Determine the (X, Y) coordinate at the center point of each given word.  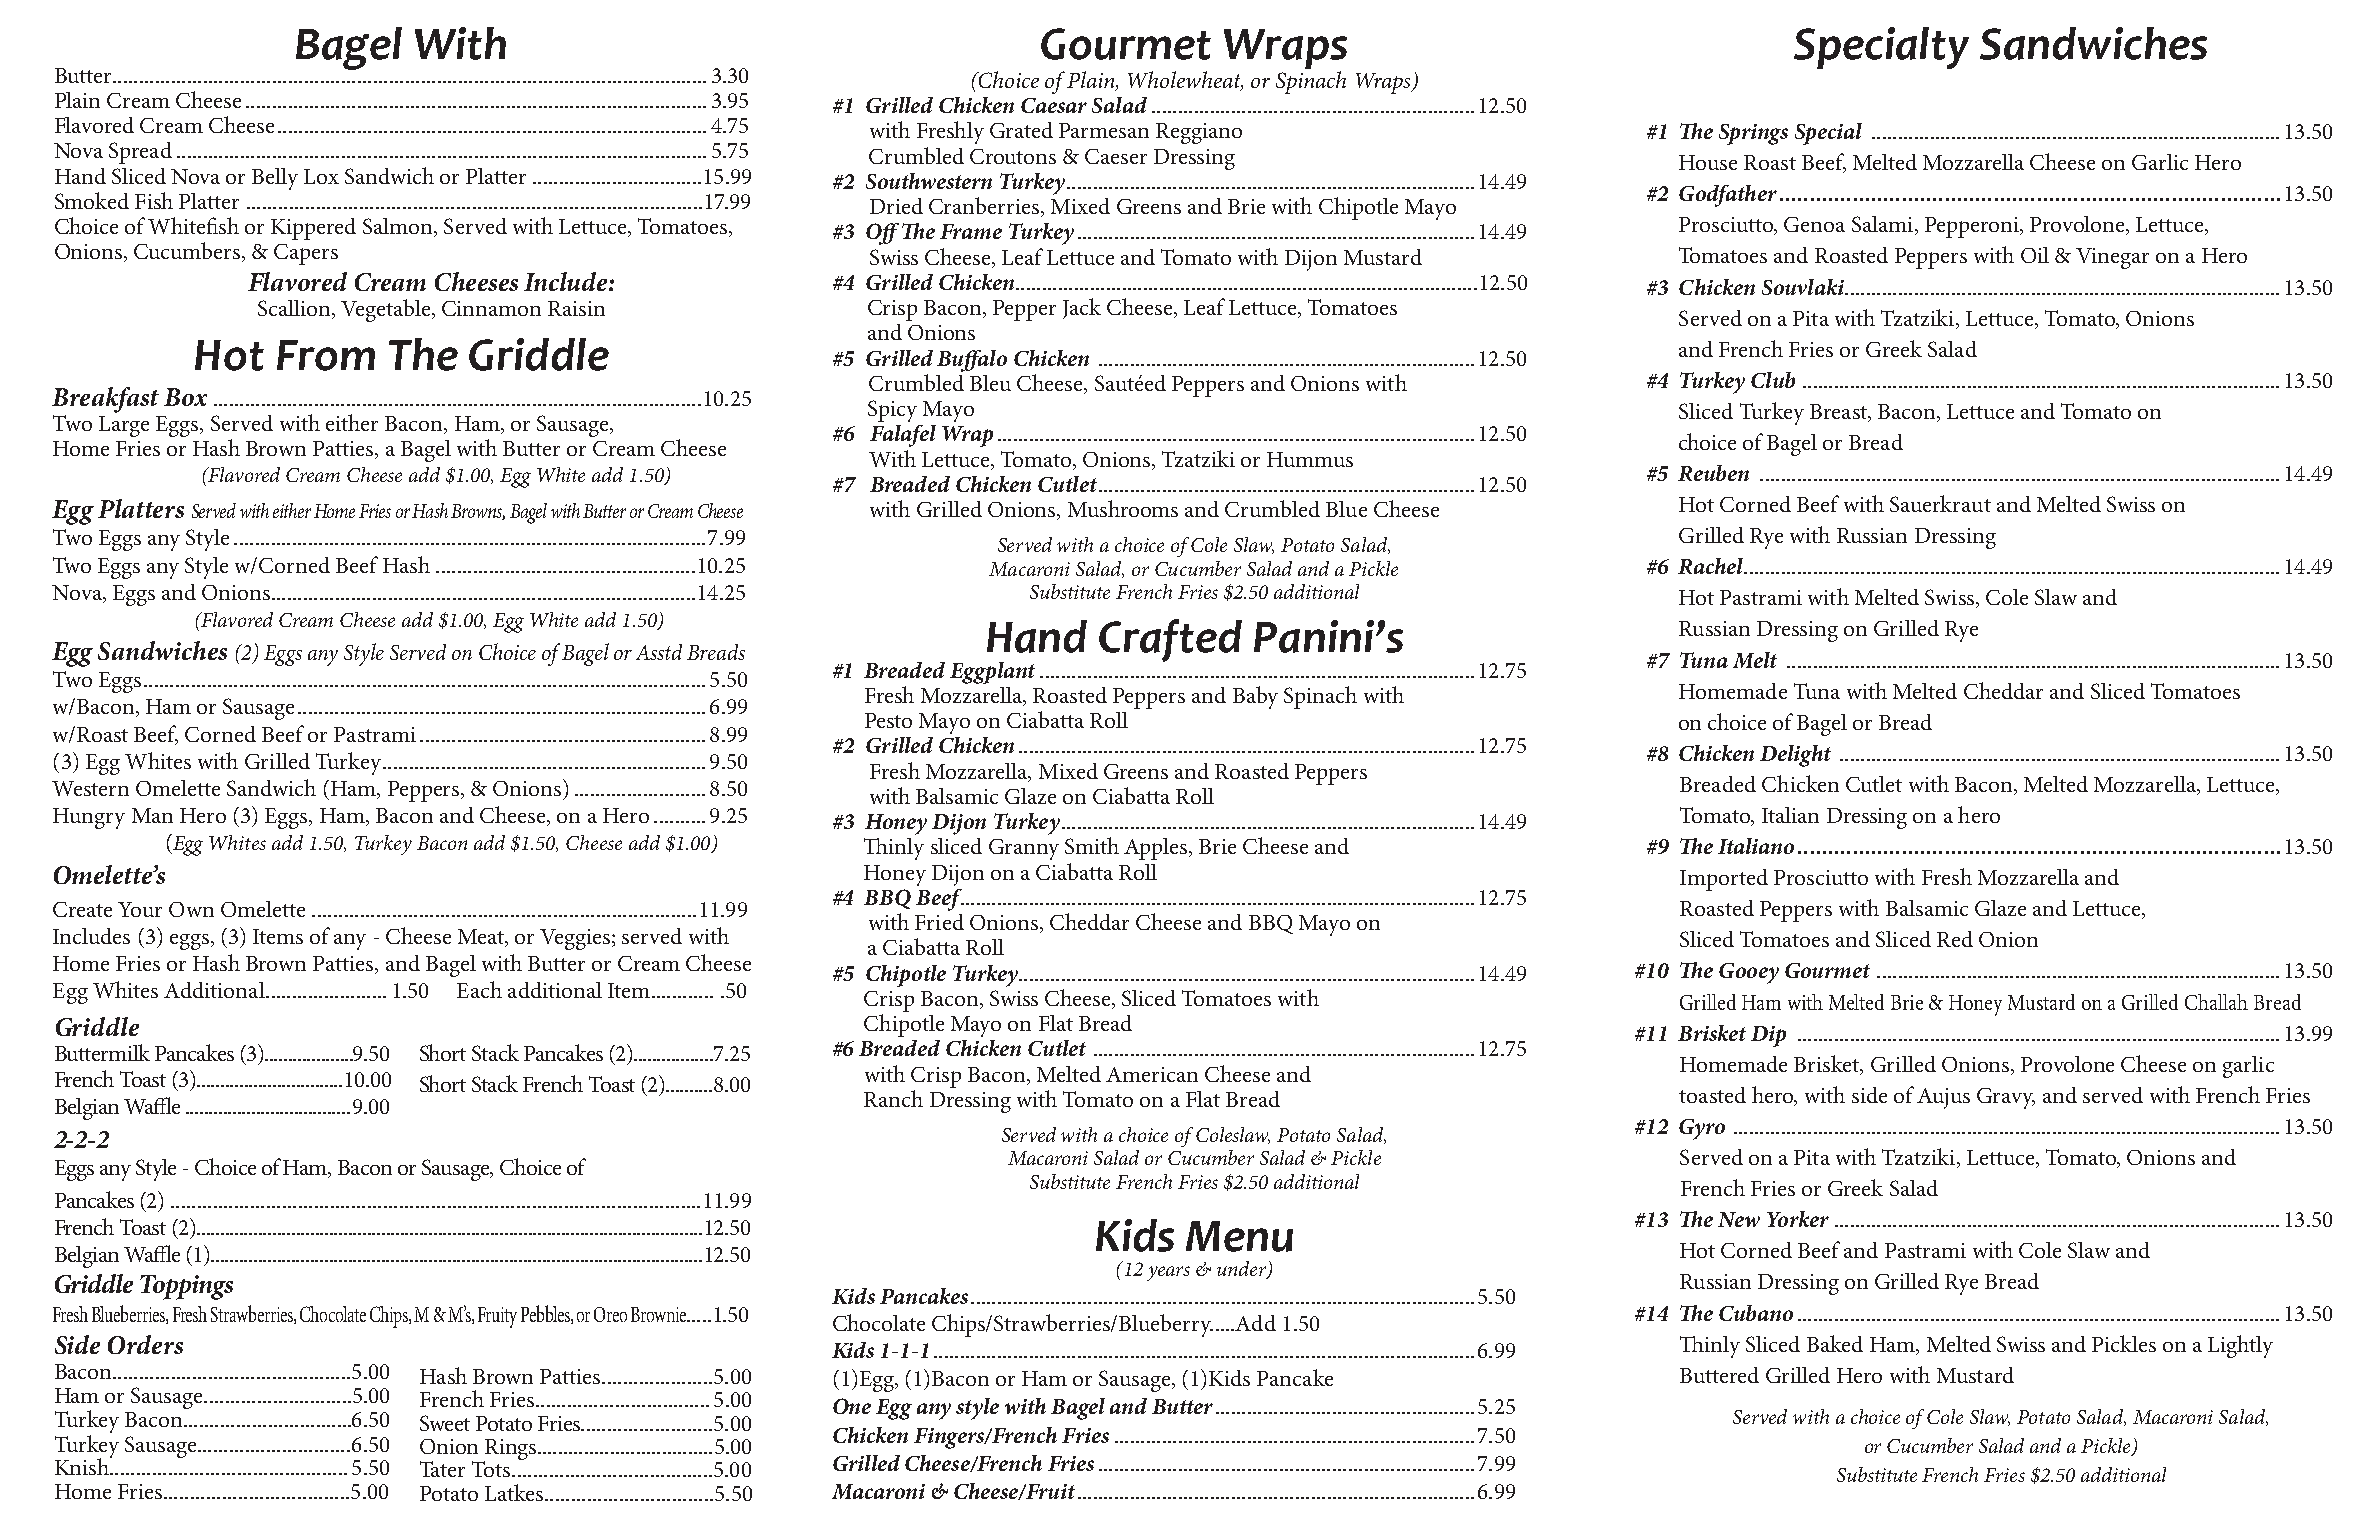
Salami (1884, 225)
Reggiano (1199, 133)
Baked (1835, 1343)
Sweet (445, 1423)
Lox (321, 176)
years (1168, 1273)
